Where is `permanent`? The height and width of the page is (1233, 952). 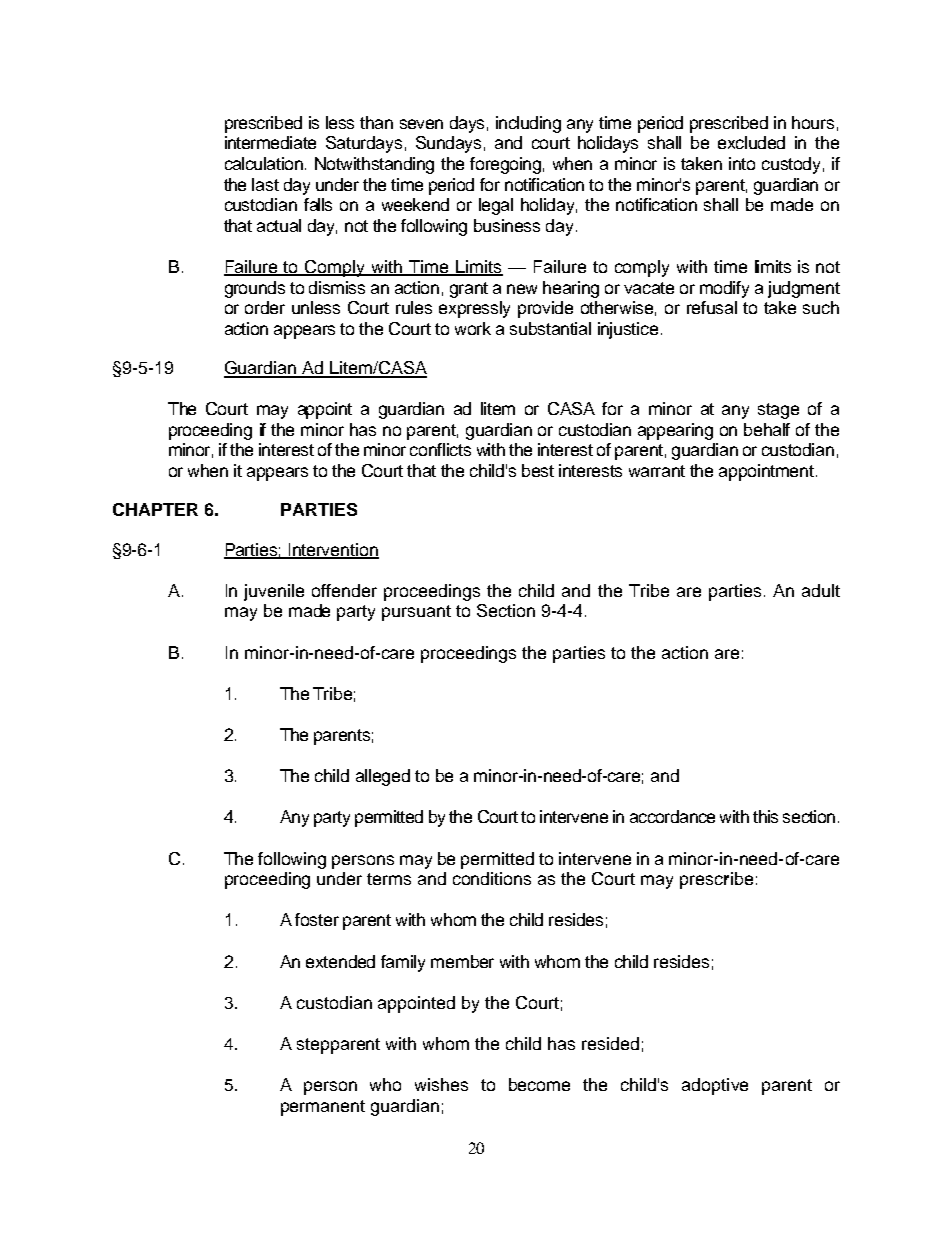 permanent is located at coordinates (323, 1108).
